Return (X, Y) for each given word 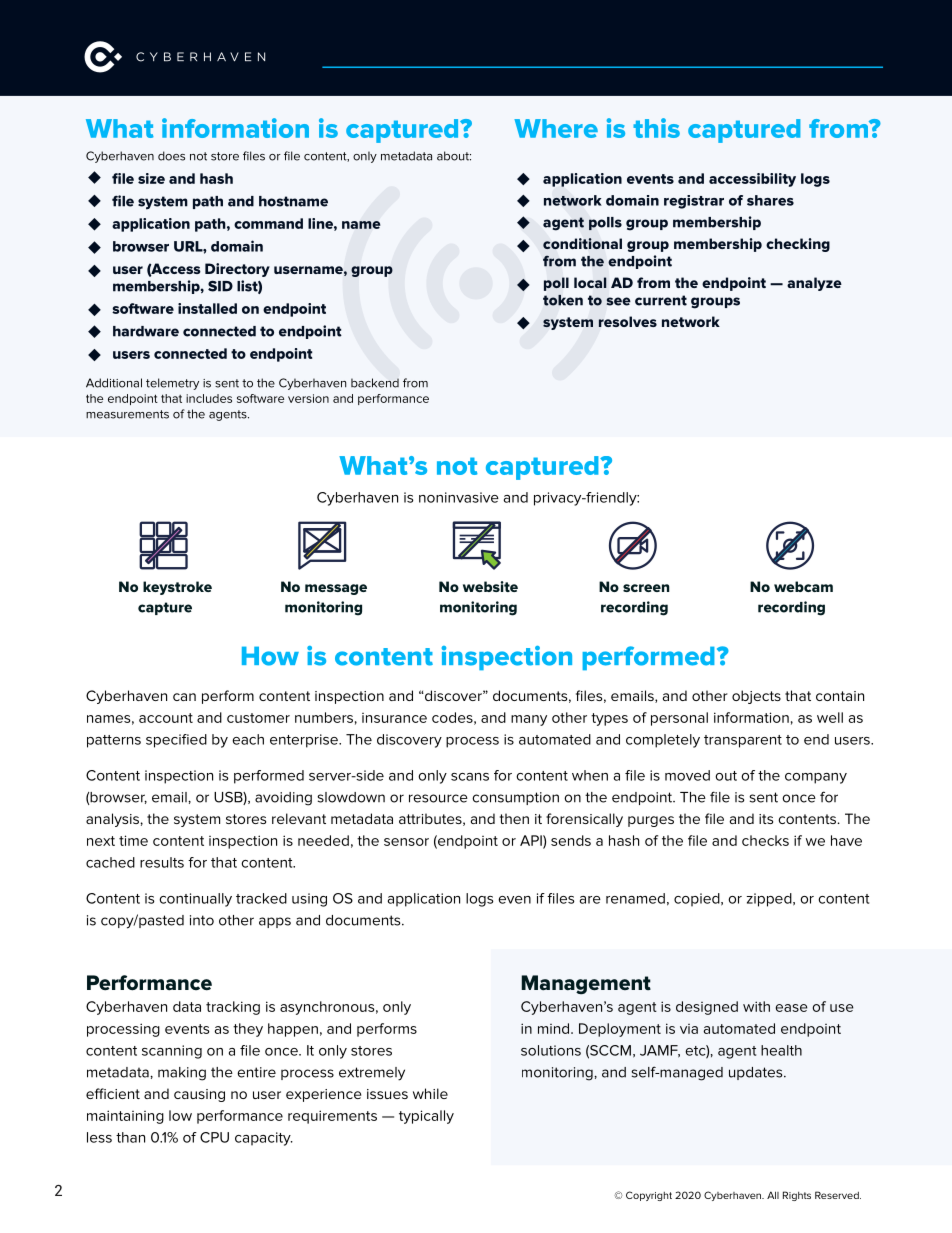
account (166, 718)
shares (770, 200)
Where (556, 128)
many (529, 720)
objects (756, 697)
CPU (214, 1137)
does (171, 156)
